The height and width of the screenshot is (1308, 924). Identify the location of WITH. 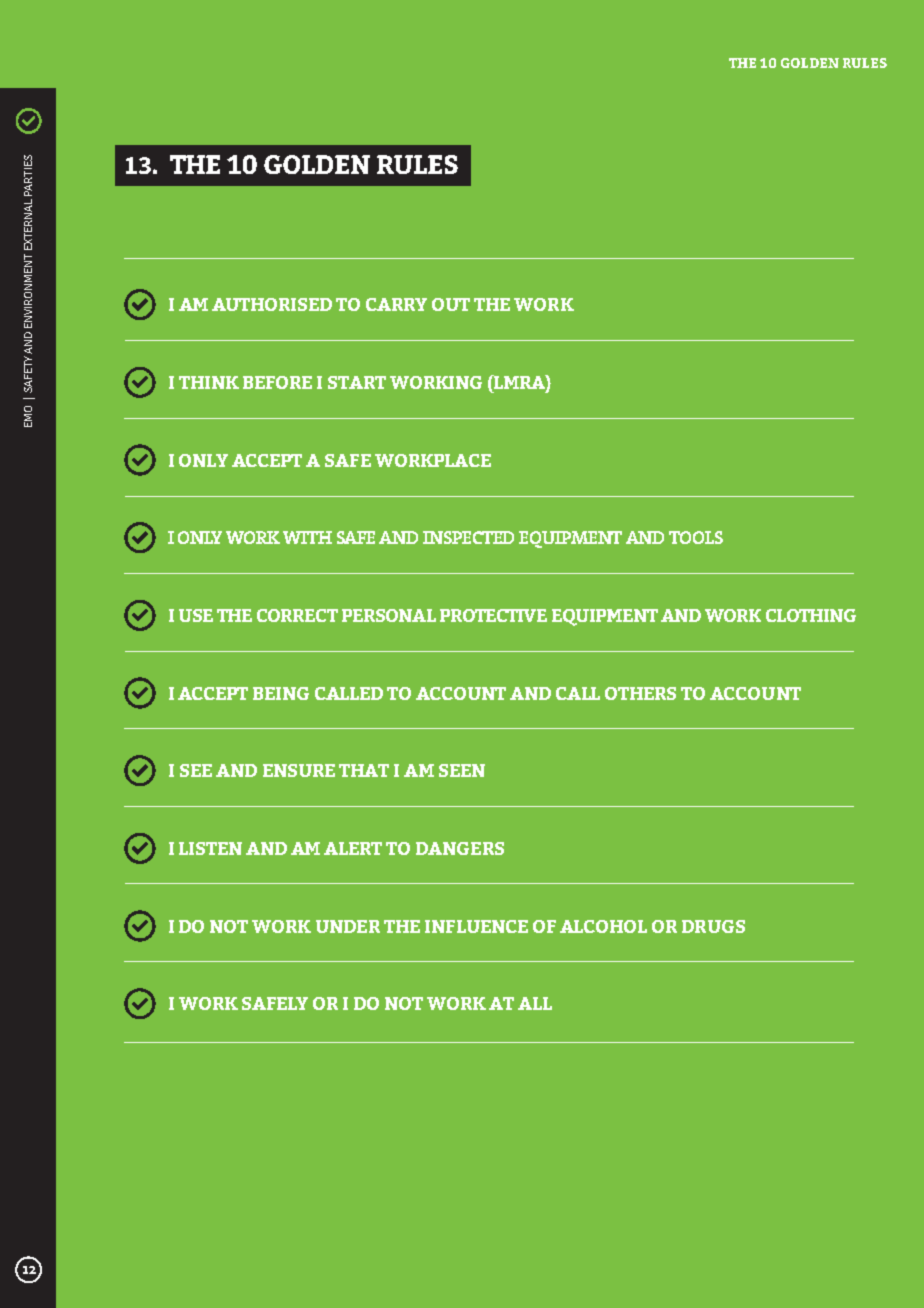
(307, 537).
